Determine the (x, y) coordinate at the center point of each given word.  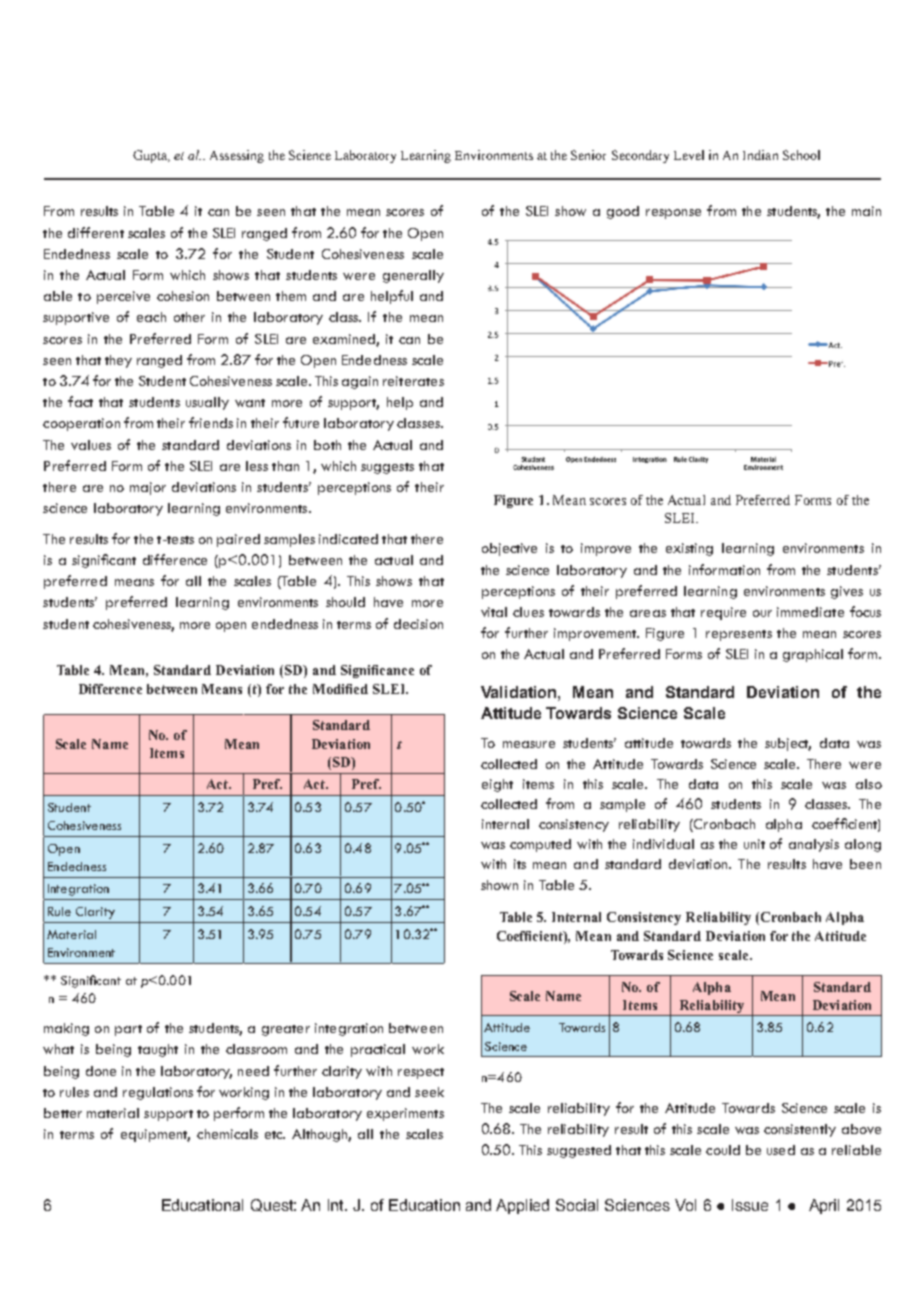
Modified (340, 689)
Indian (760, 155)
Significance (377, 671)
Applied (522, 1206)
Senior (588, 155)
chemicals (227, 1134)
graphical (813, 655)
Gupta (151, 156)
